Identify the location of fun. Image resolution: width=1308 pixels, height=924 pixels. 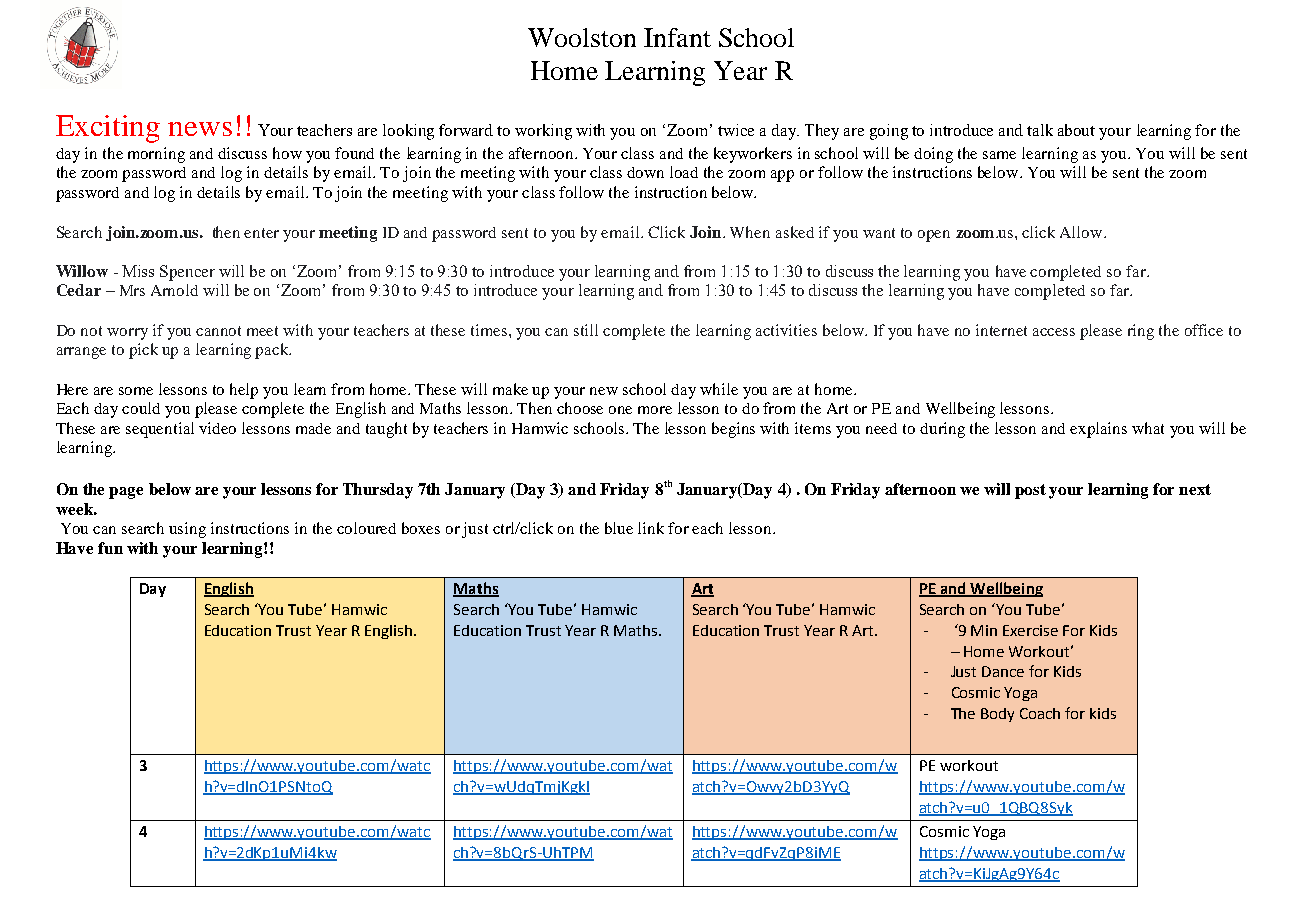
(110, 548).
